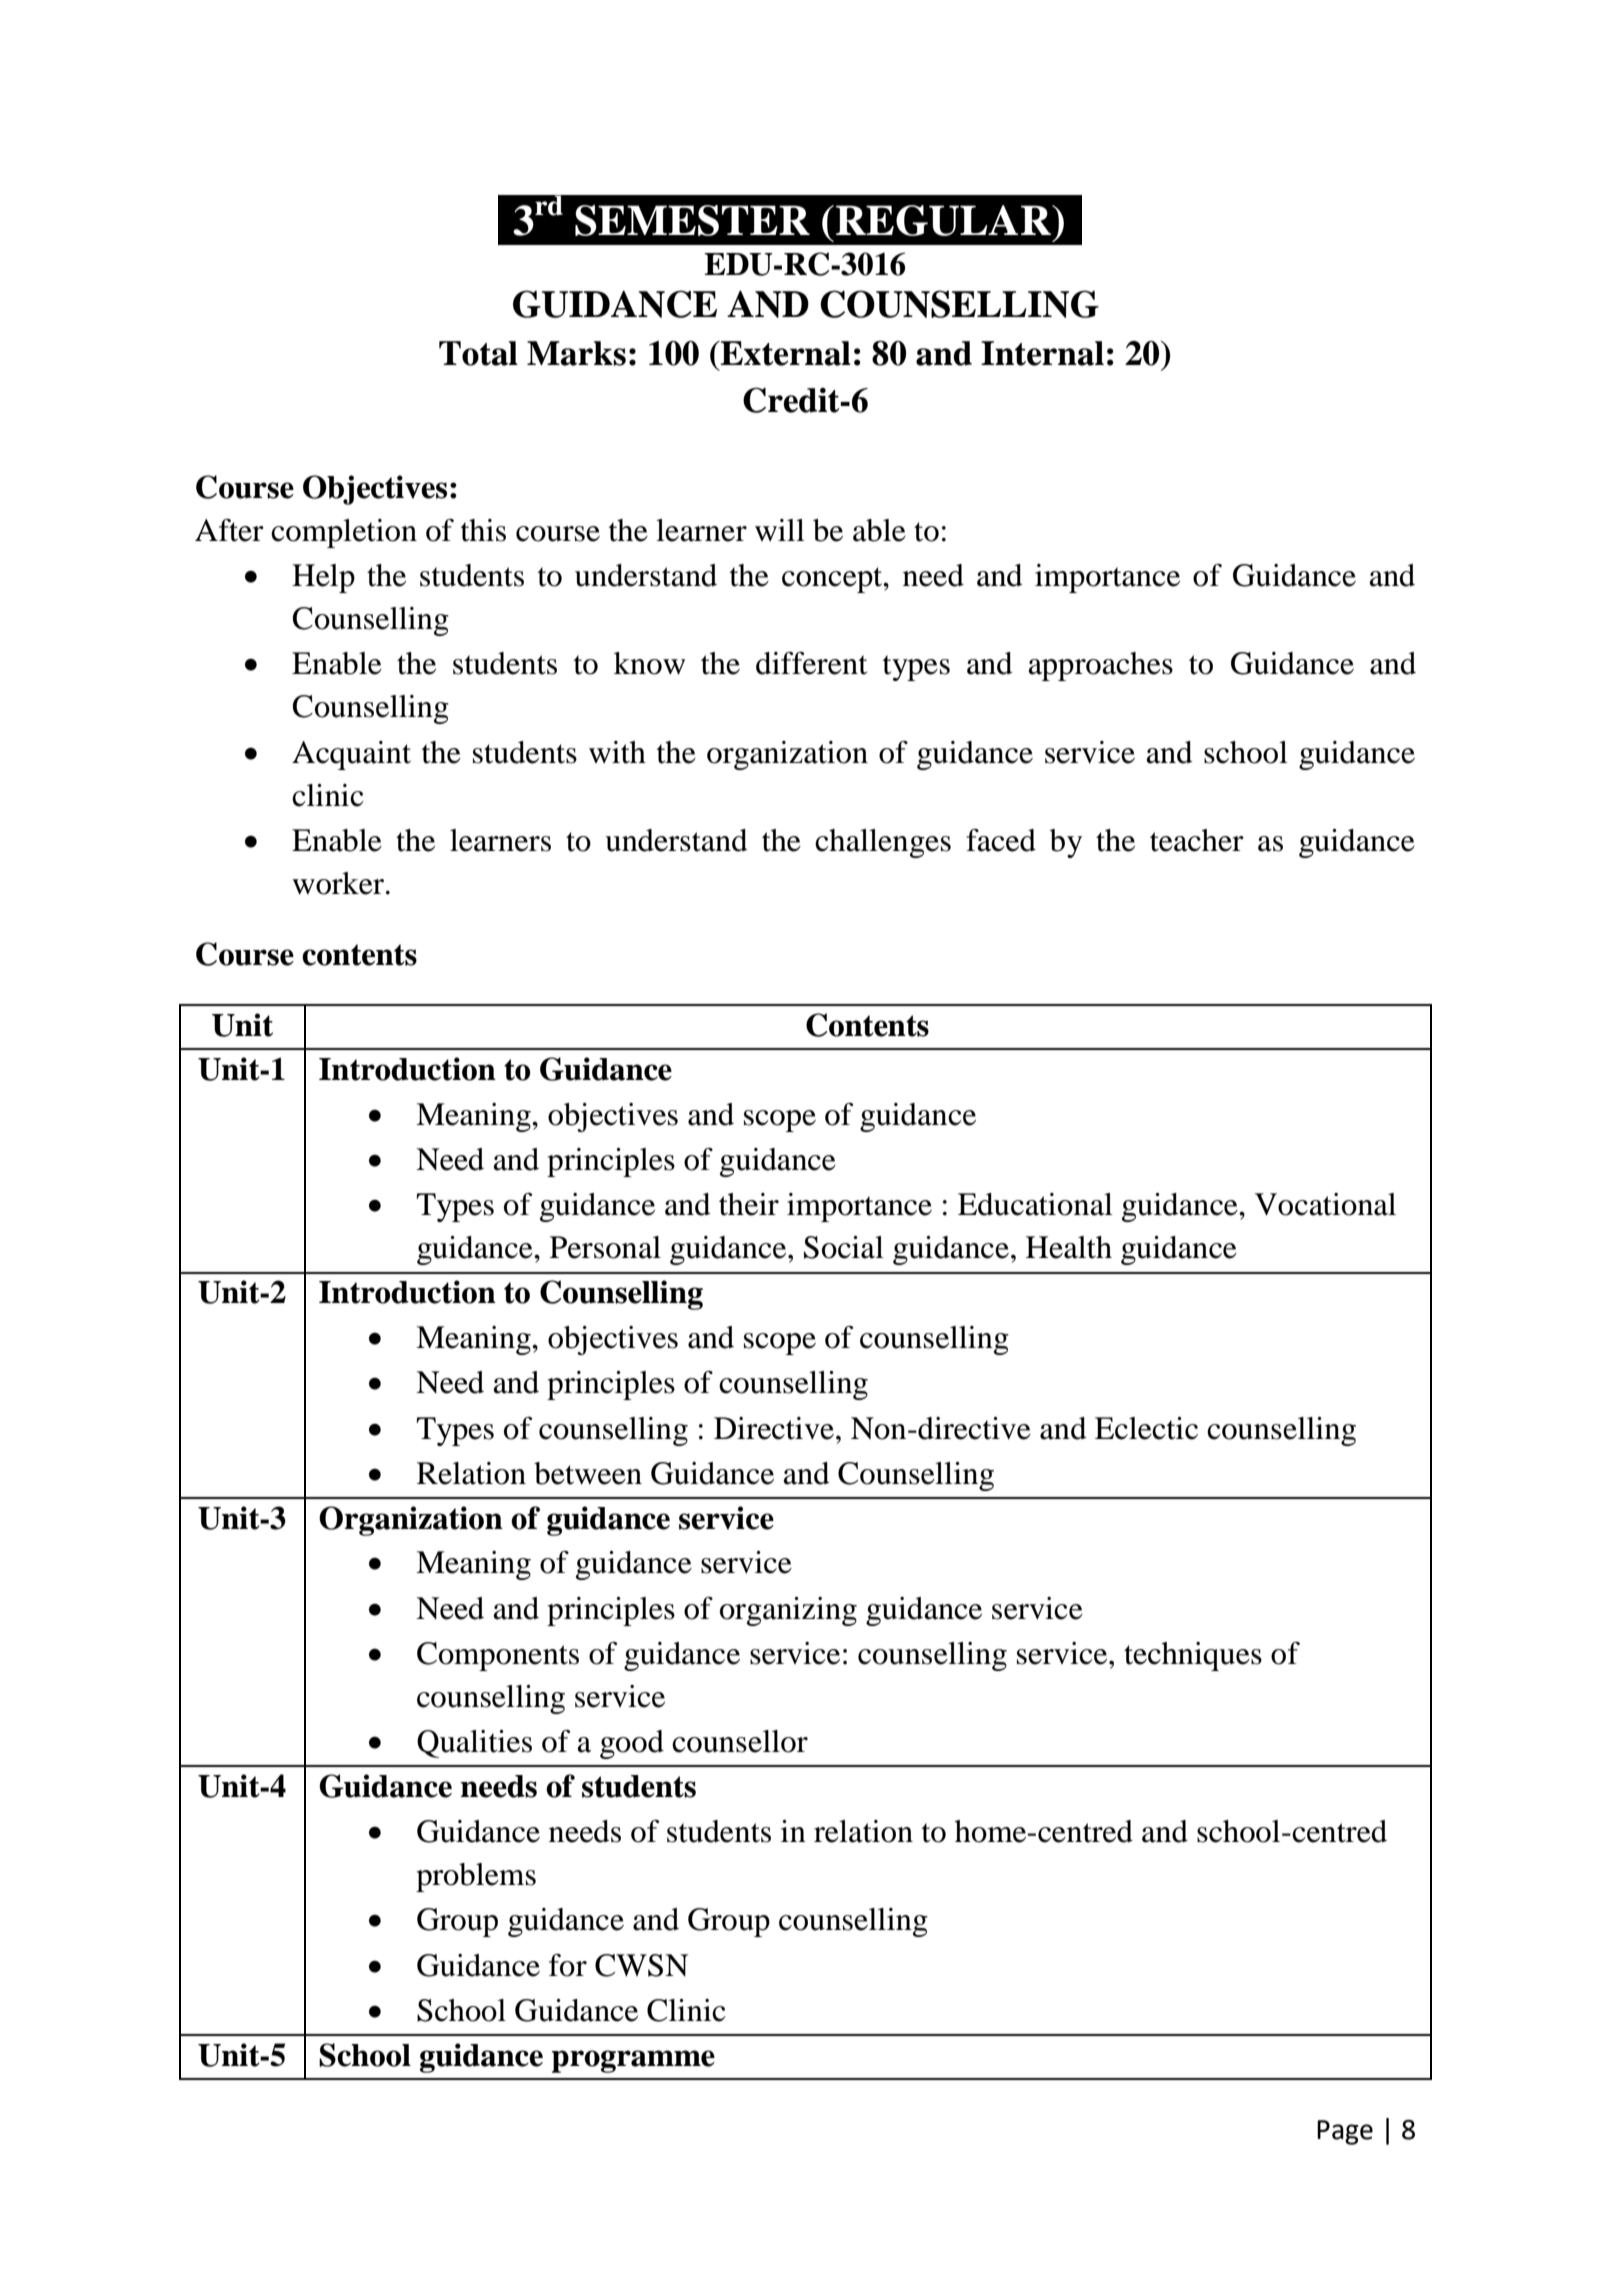  I want to click on Personal, so click(605, 1247).
